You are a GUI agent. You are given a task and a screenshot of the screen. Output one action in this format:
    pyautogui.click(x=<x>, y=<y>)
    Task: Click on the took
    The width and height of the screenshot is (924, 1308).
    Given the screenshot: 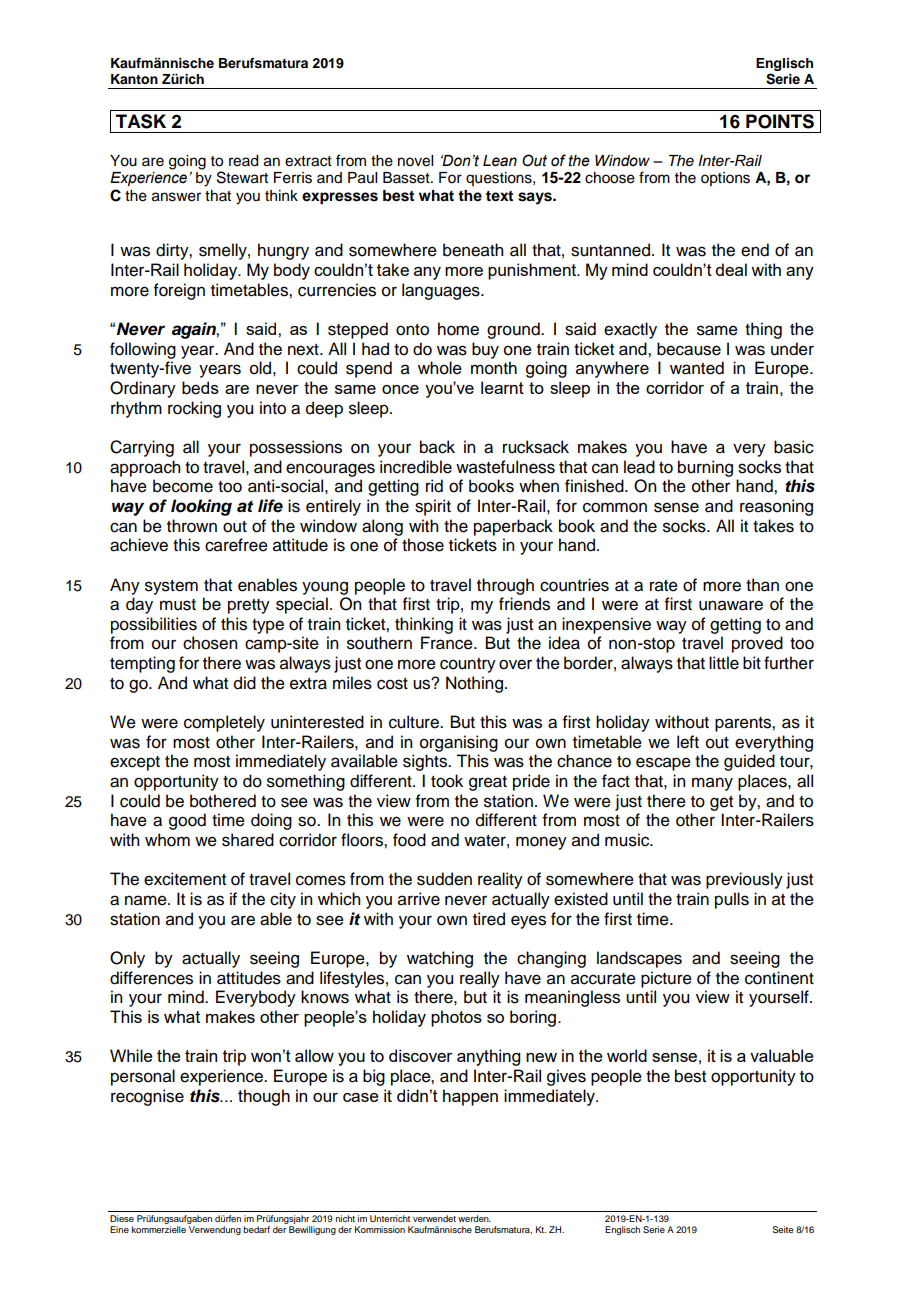 What is the action you would take?
    pyautogui.click(x=447, y=781)
